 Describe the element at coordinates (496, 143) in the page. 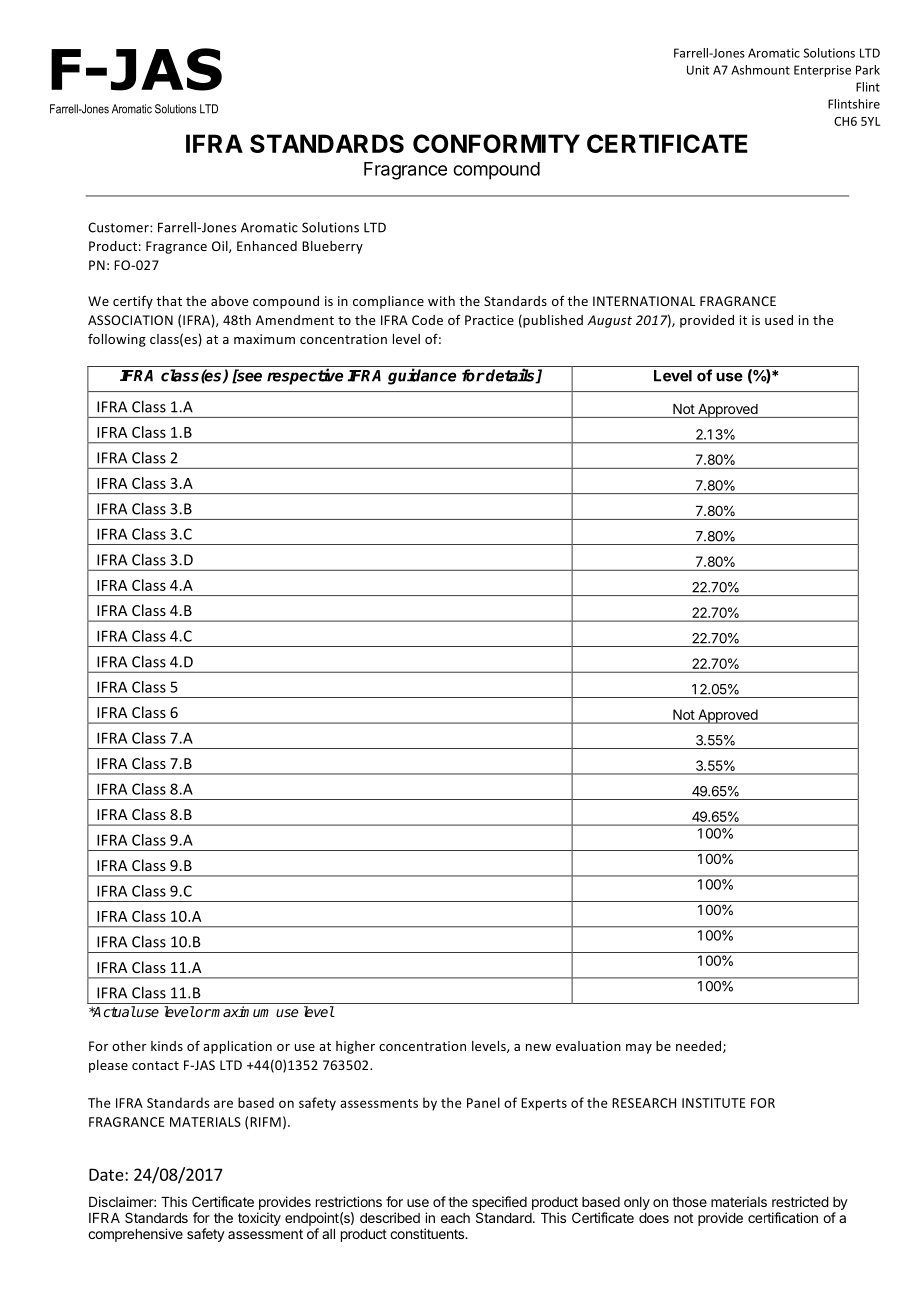

I see `CONFORMITY` at that location.
